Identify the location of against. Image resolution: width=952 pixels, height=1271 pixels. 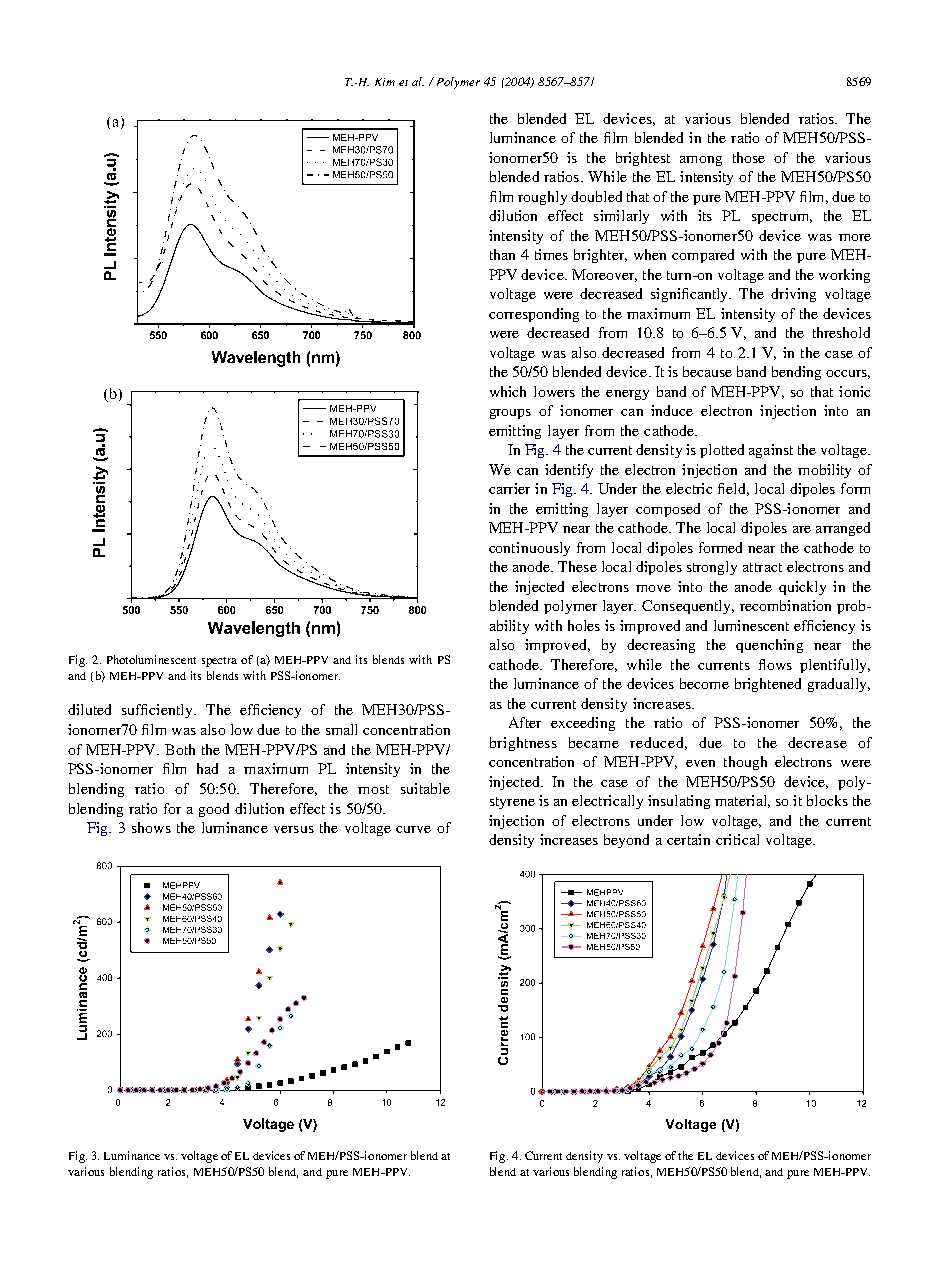
(771, 451).
